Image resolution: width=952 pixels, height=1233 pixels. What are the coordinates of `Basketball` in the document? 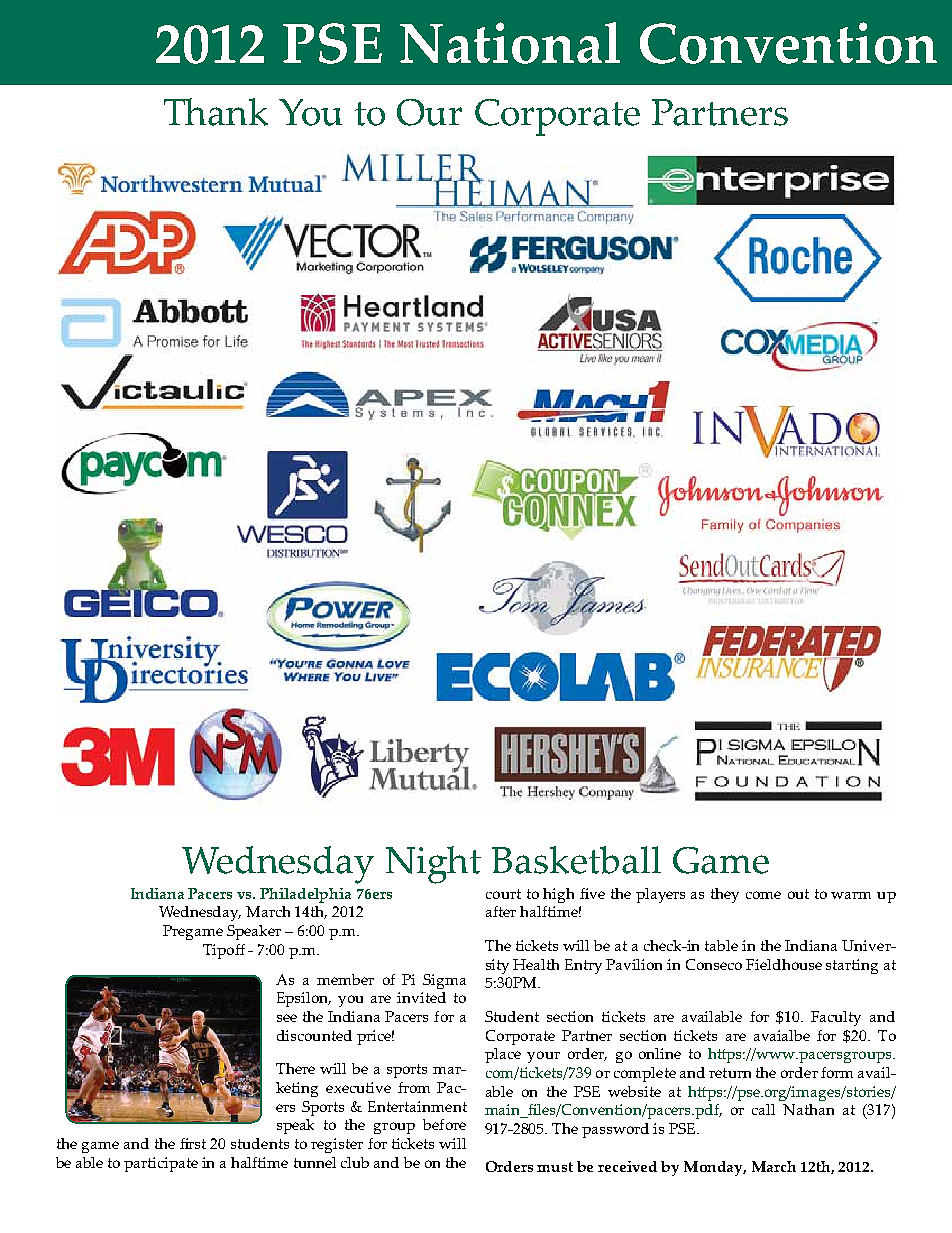 It's located at (576, 860).
